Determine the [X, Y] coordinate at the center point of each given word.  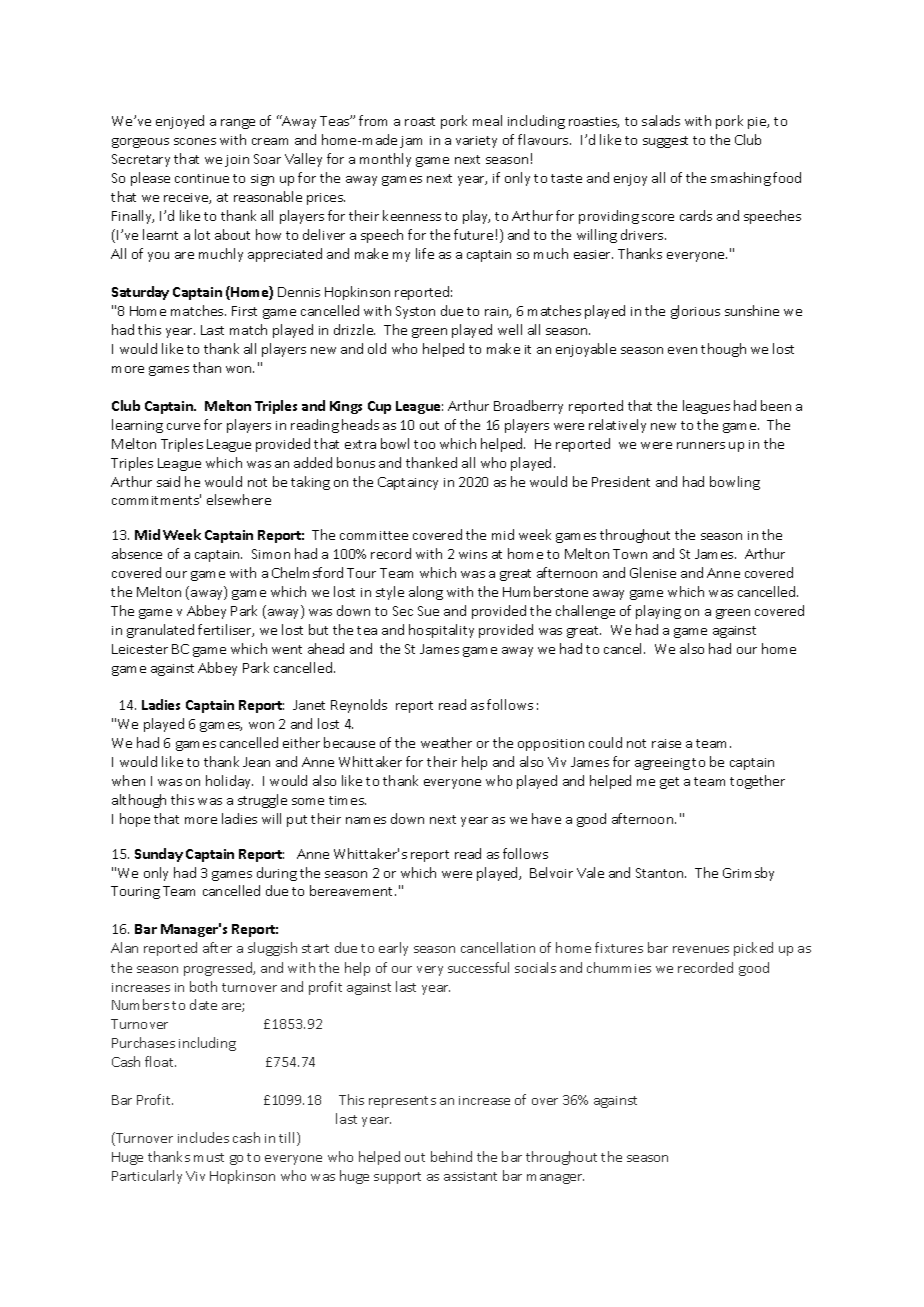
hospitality [441, 631]
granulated [160, 631]
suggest [665, 142]
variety [476, 142]
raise [666, 743]
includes [203, 1137]
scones [195, 141]
